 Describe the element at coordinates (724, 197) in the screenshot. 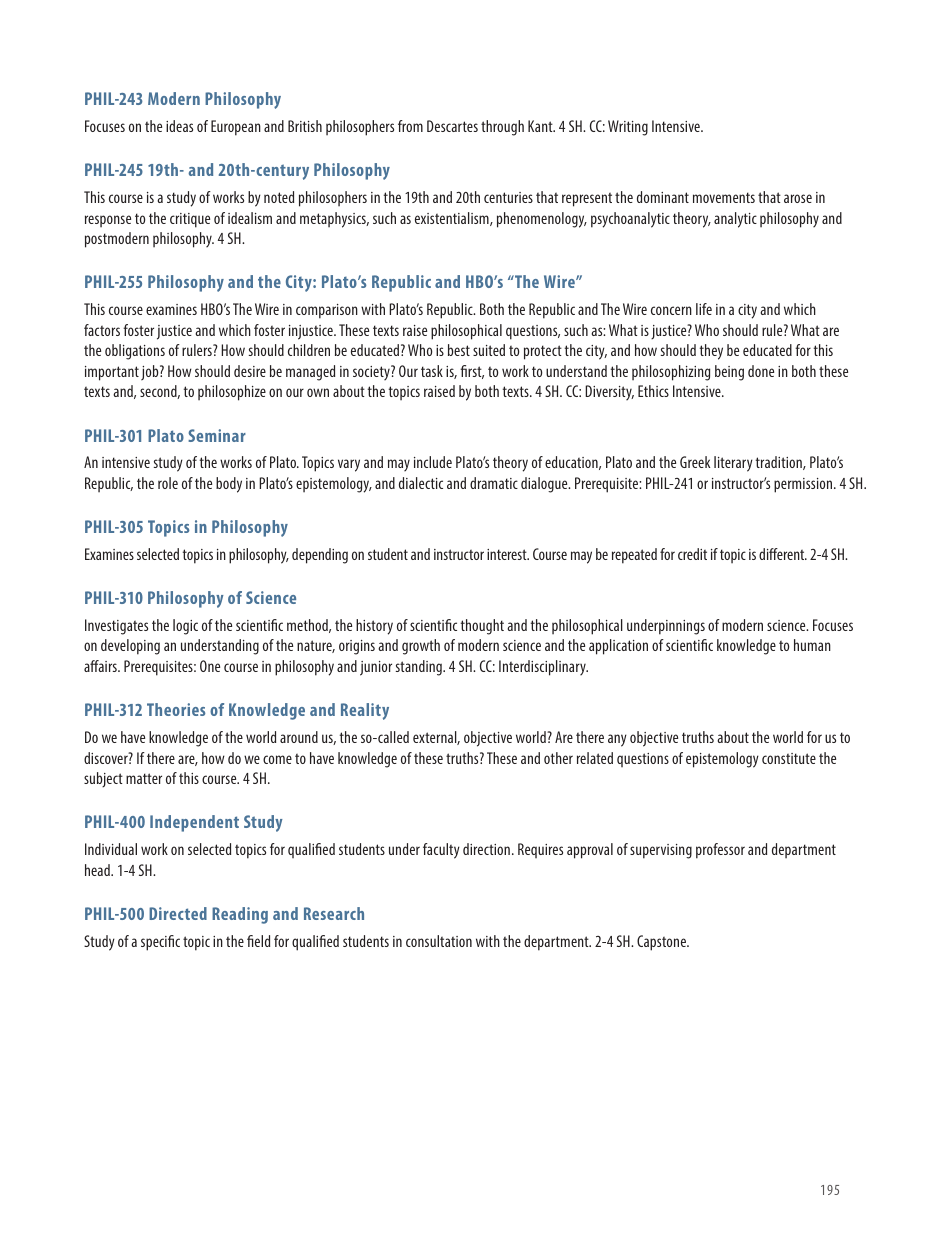

I see `movements` at that location.
